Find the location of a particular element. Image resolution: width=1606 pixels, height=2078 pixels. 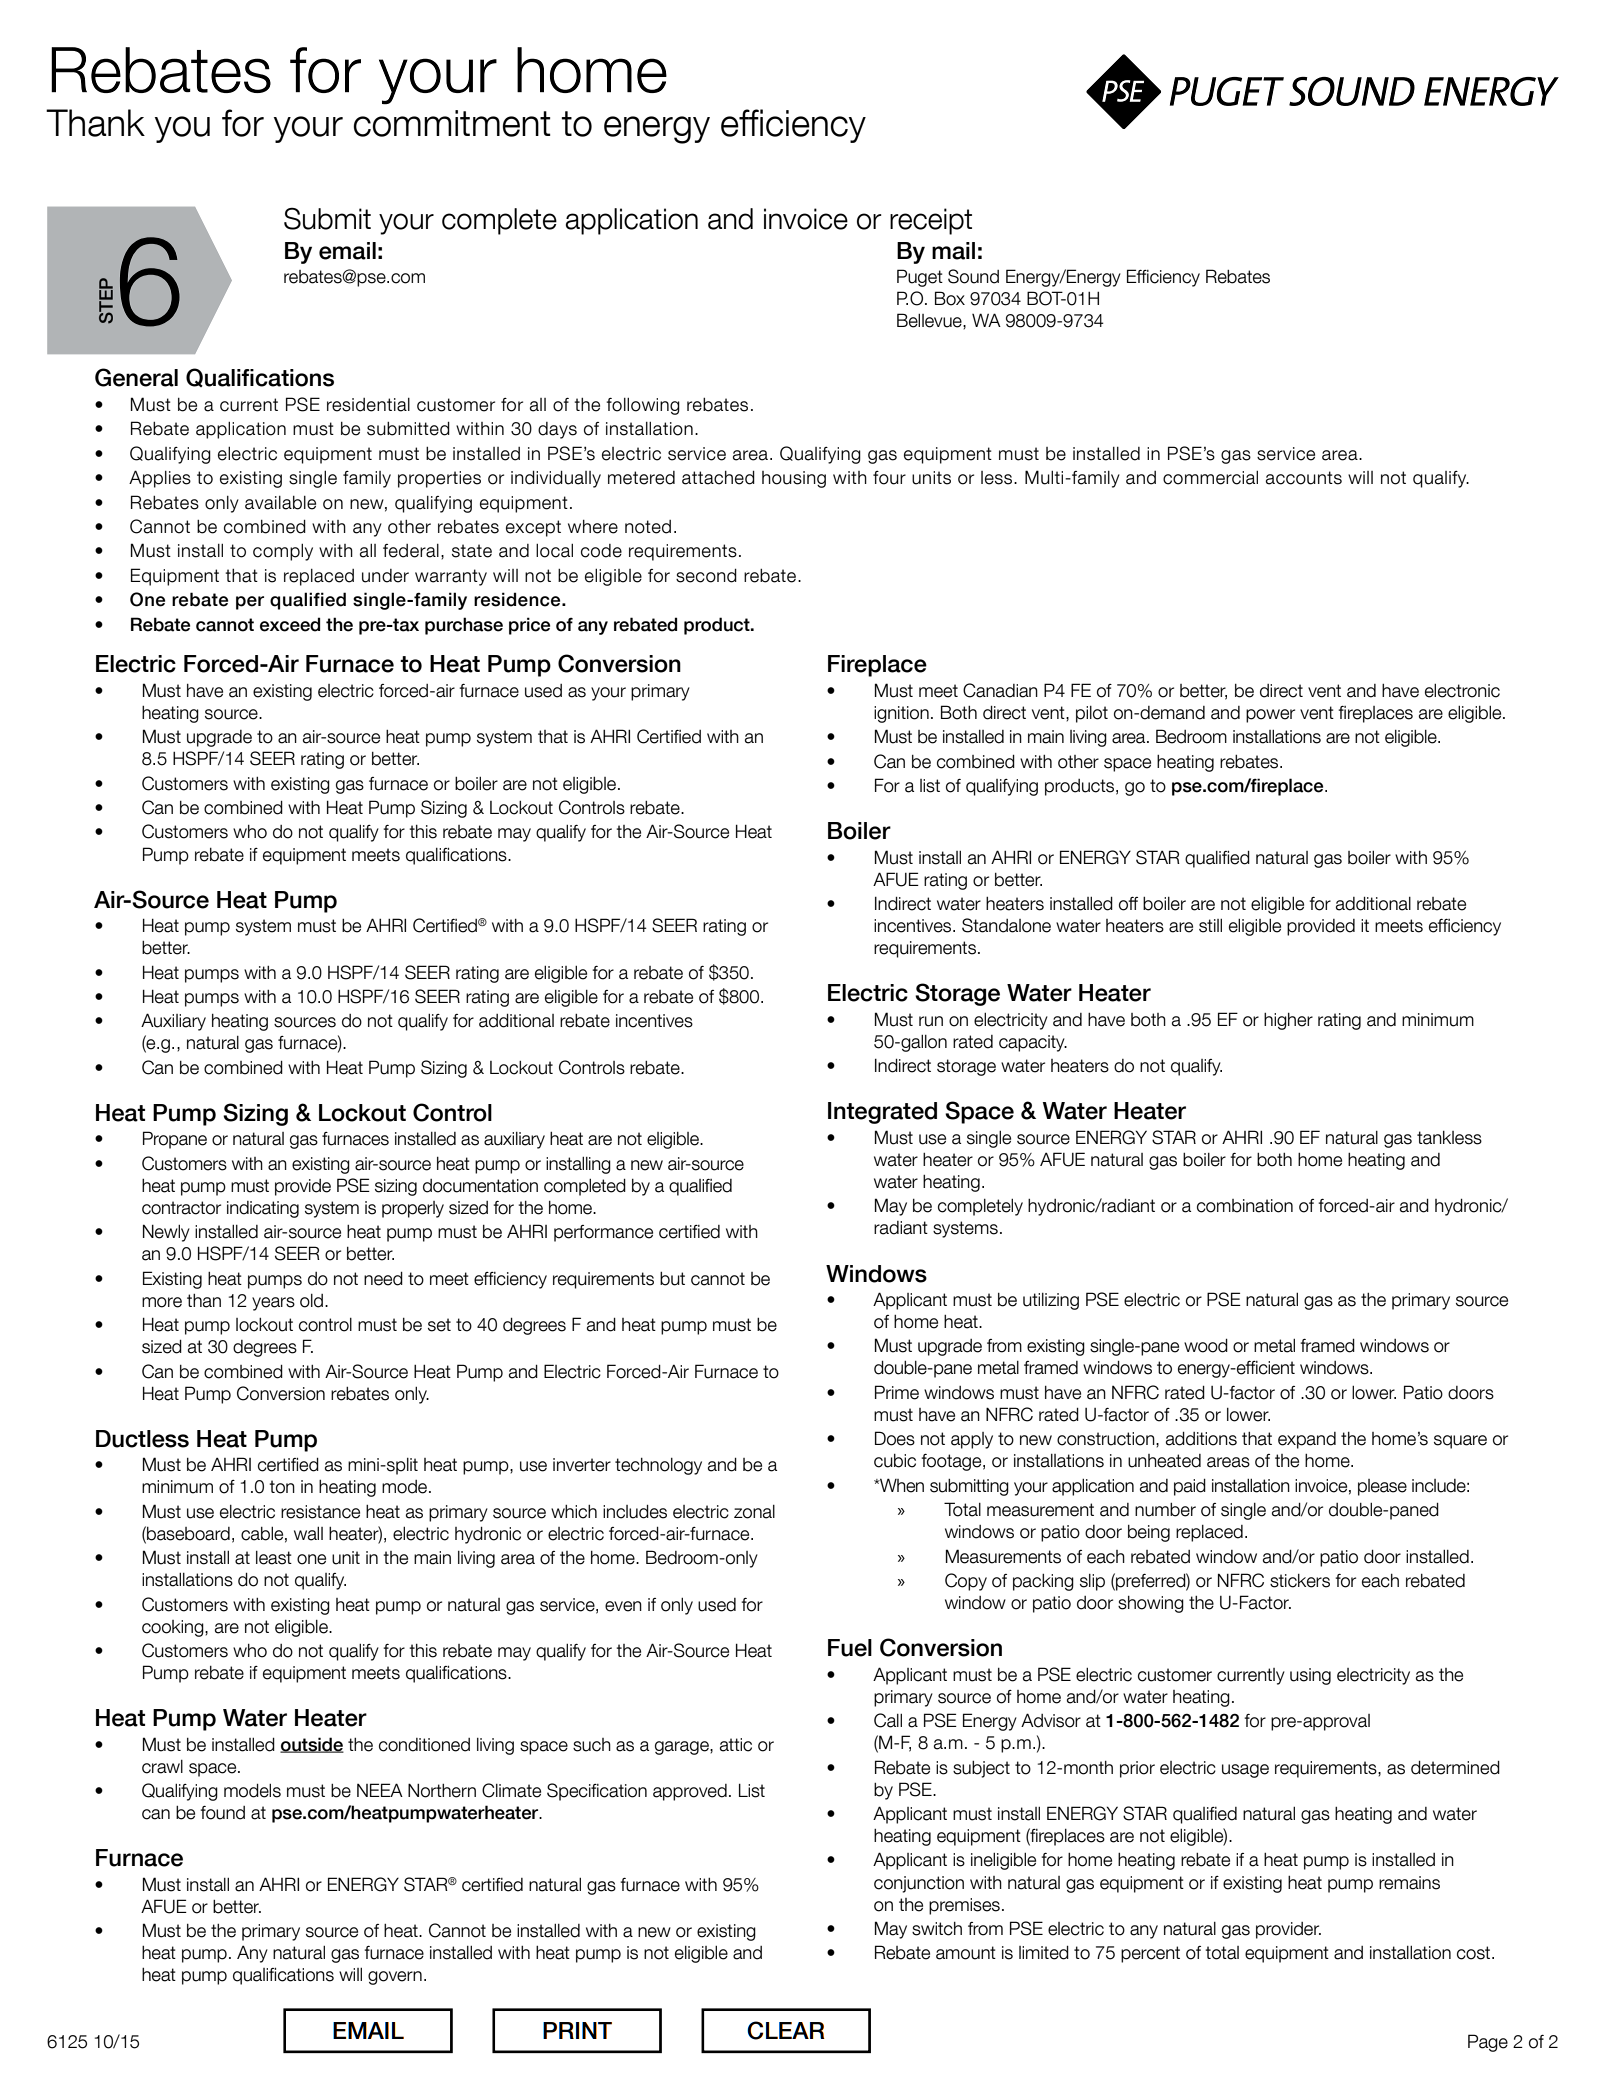

receipt is located at coordinates (931, 221).
